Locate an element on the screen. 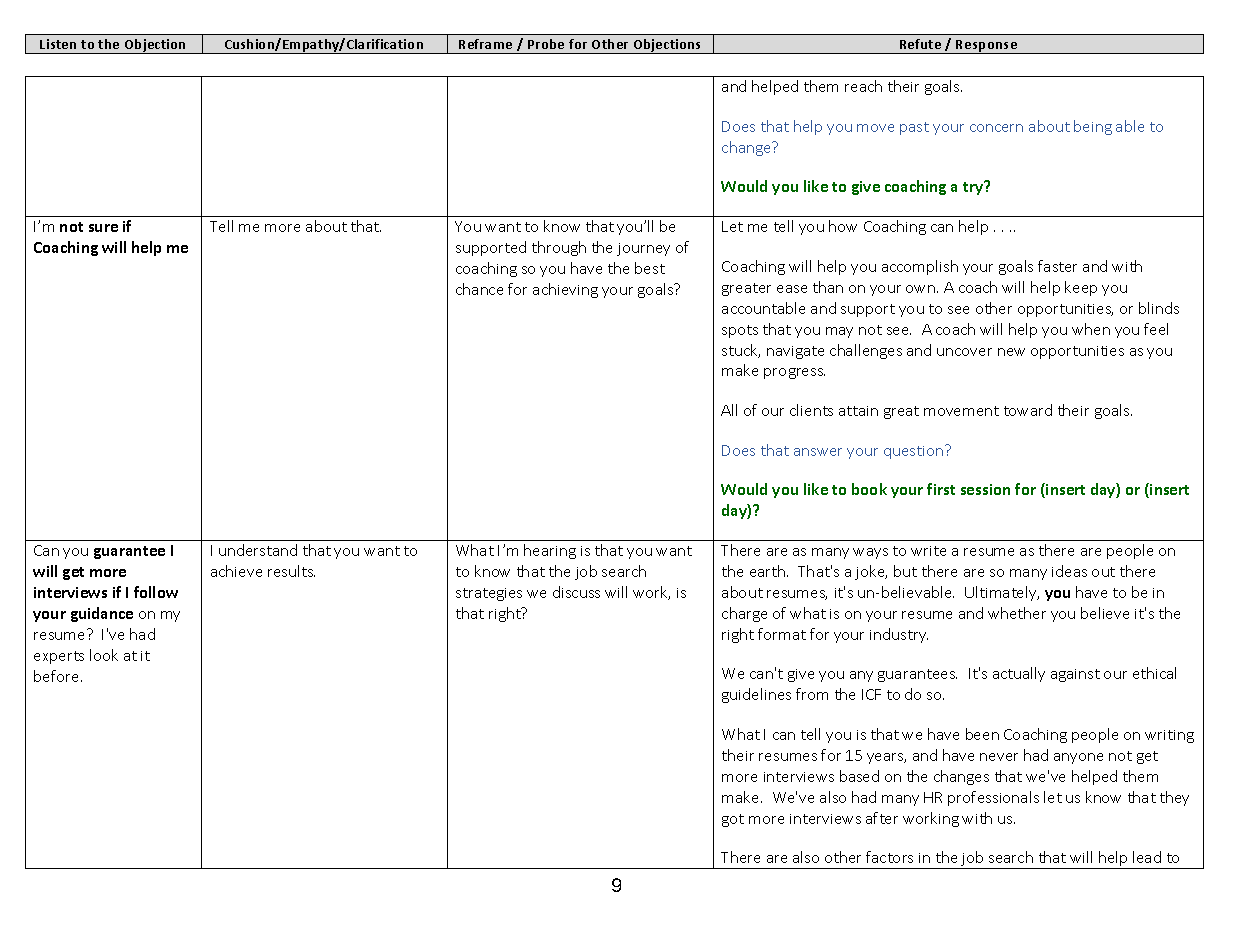  session is located at coordinates (985, 489).
